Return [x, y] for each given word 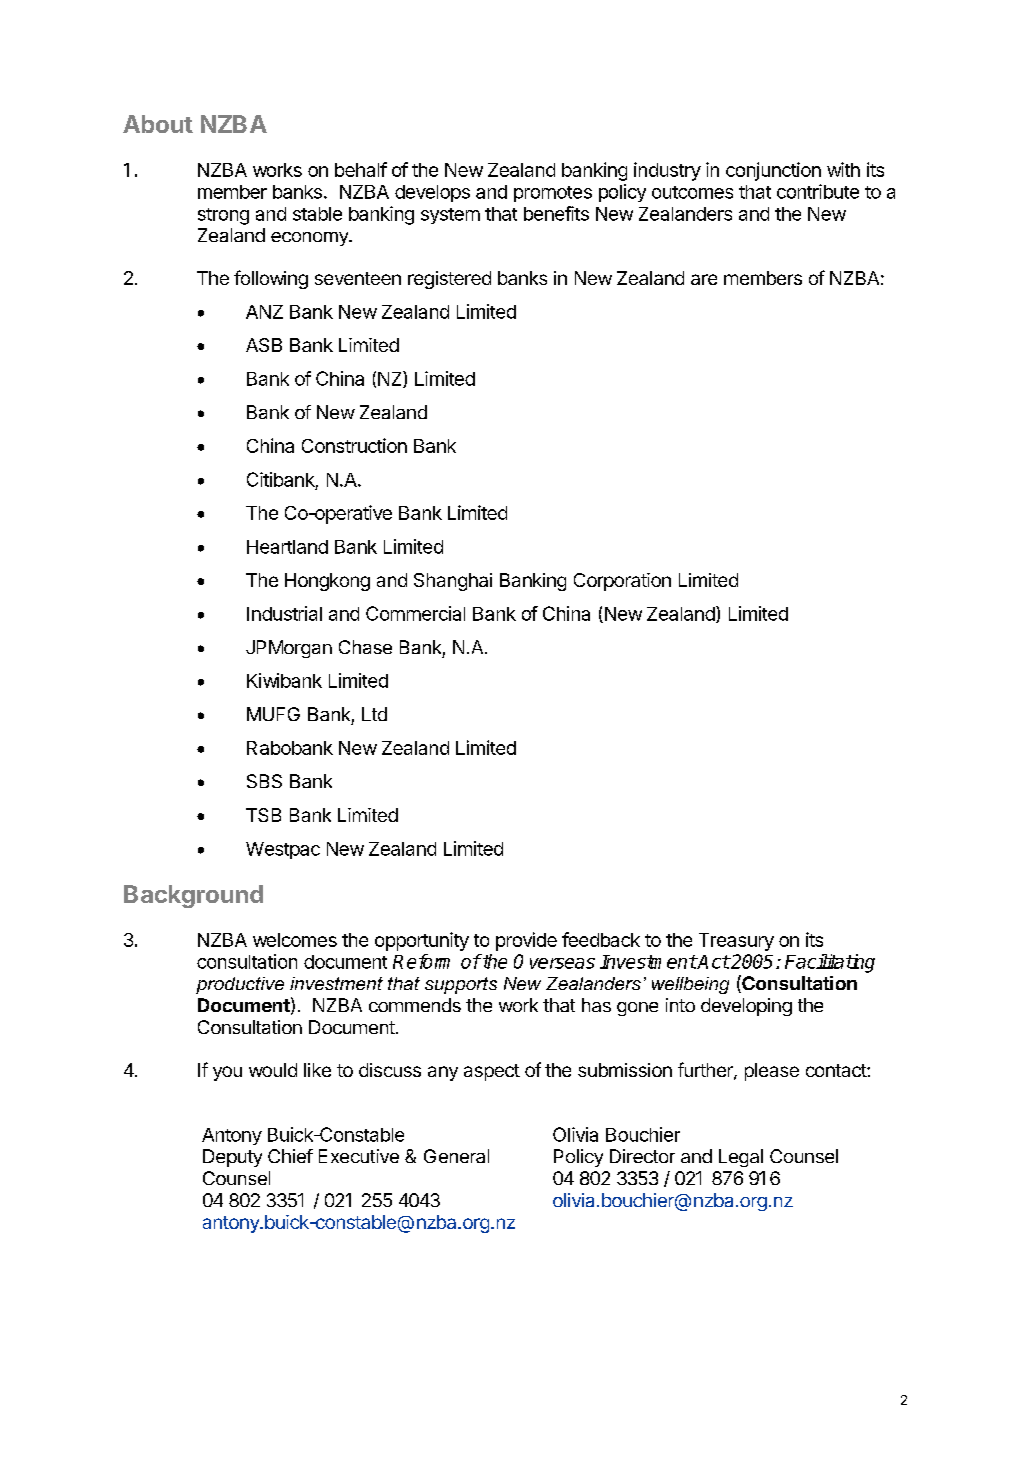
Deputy [232, 1158]
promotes [553, 194]
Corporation [622, 582]
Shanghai [453, 582]
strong [223, 216]
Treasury [736, 942]
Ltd [374, 714]
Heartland [287, 547]
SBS [264, 781]
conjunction [773, 171]
